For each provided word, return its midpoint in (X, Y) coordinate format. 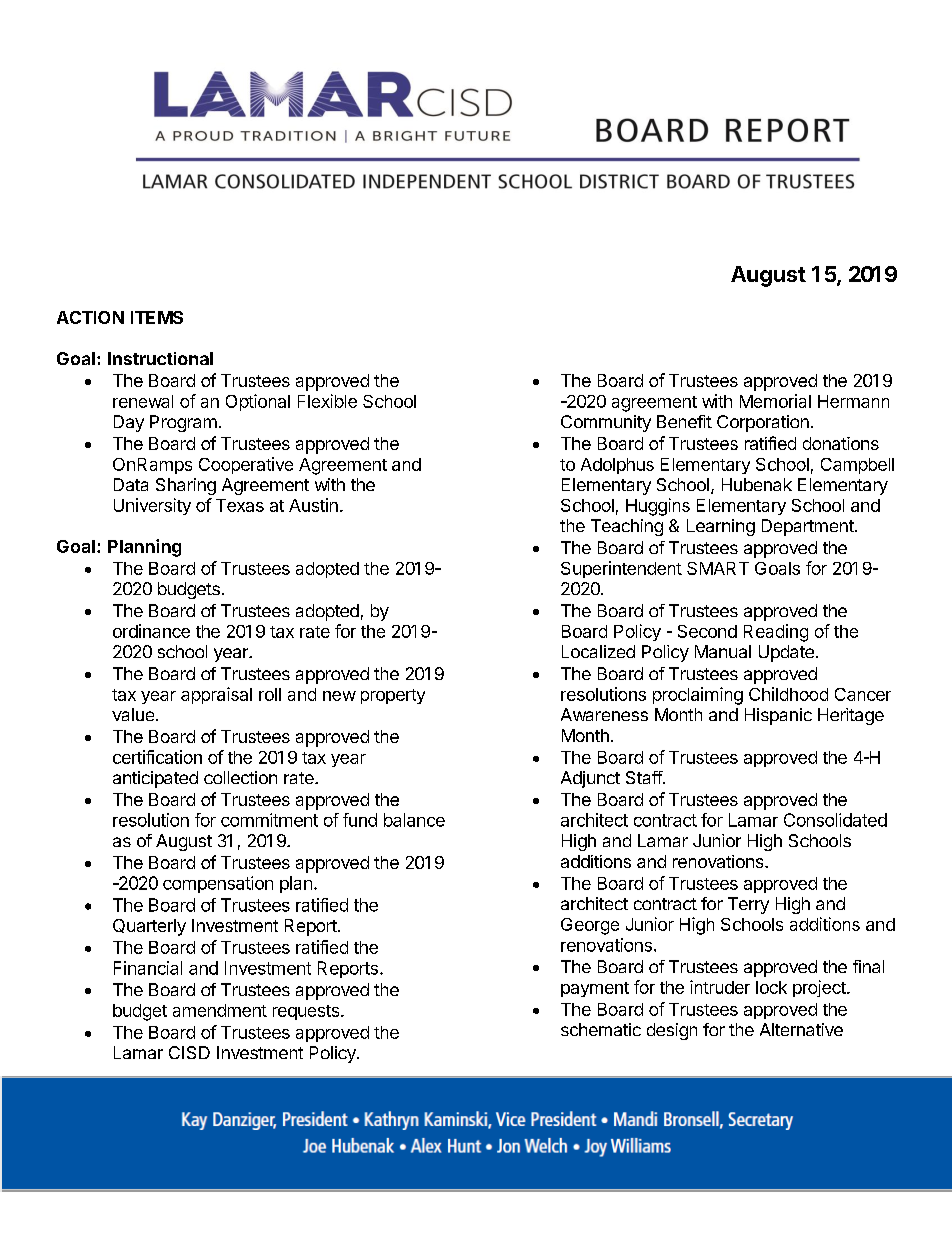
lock (771, 987)
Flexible (327, 401)
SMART (718, 568)
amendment (220, 1010)
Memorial (775, 401)
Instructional (160, 358)
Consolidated (835, 820)
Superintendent (621, 569)
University (152, 506)
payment (595, 989)
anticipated (155, 779)
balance (414, 820)
